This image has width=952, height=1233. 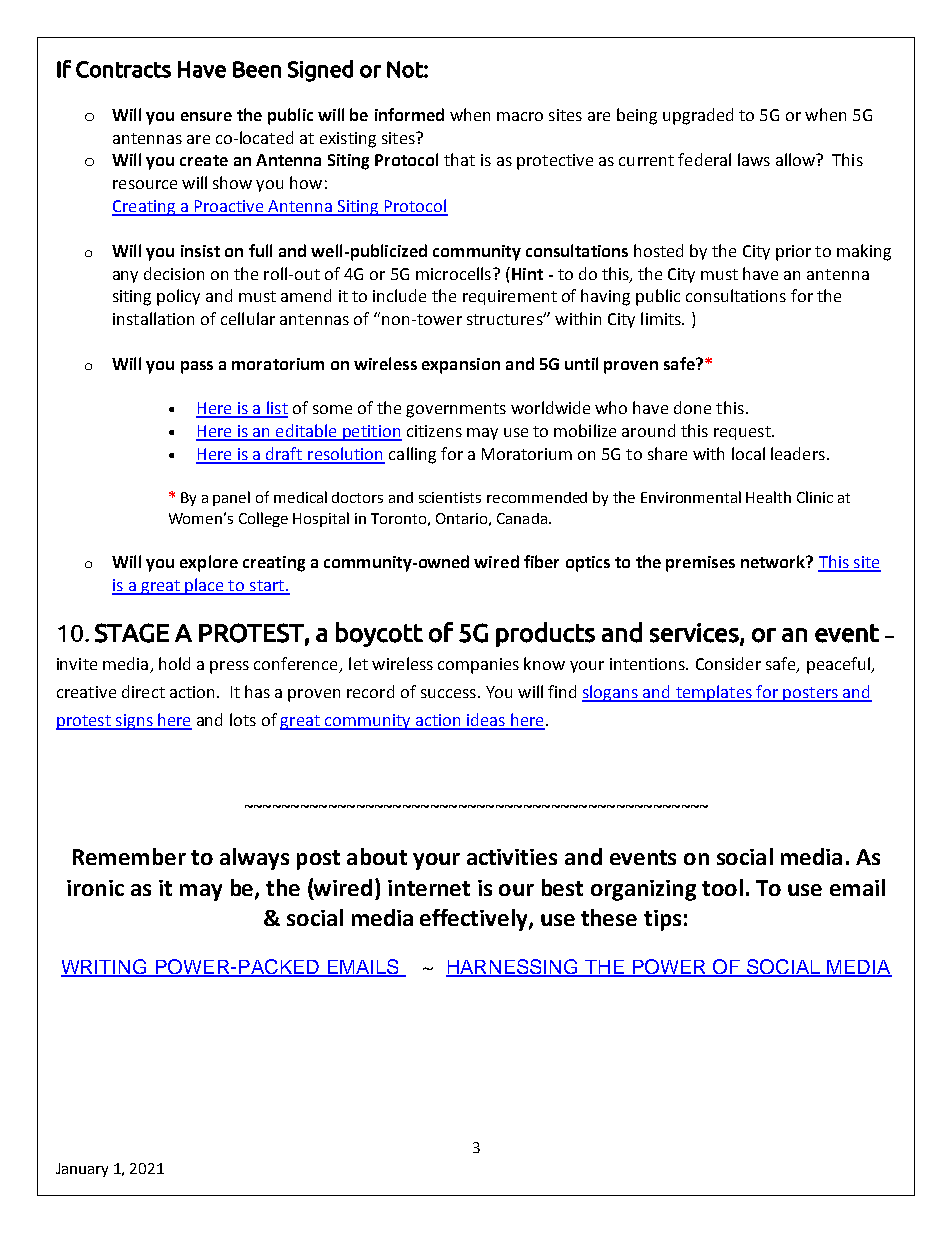 What do you see at coordinates (197, 367) in the image?
I see `pass` at bounding box center [197, 367].
